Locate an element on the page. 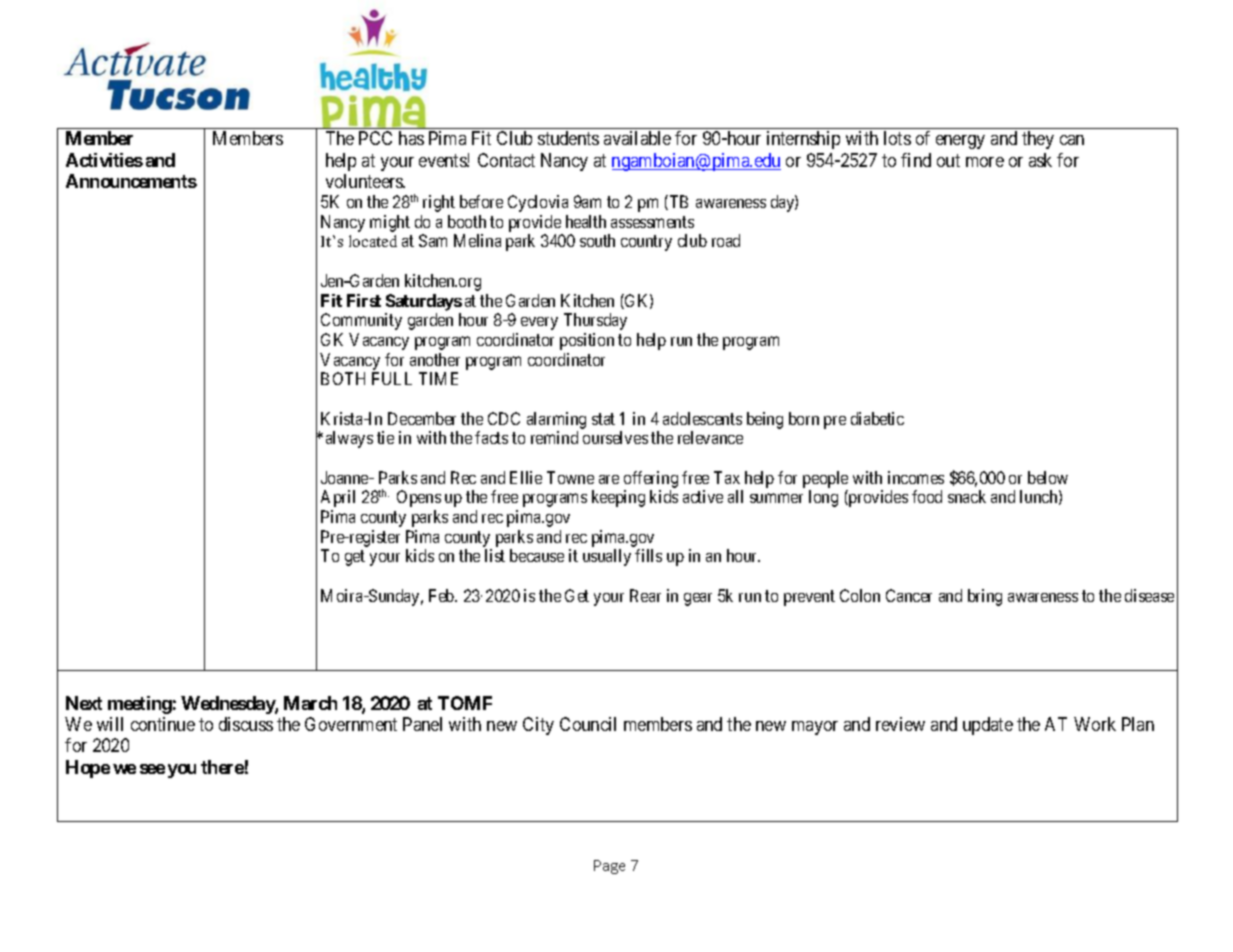 Image resolution: width=1233 pixels, height=952 pixels. Page is located at coordinates (609, 867).
